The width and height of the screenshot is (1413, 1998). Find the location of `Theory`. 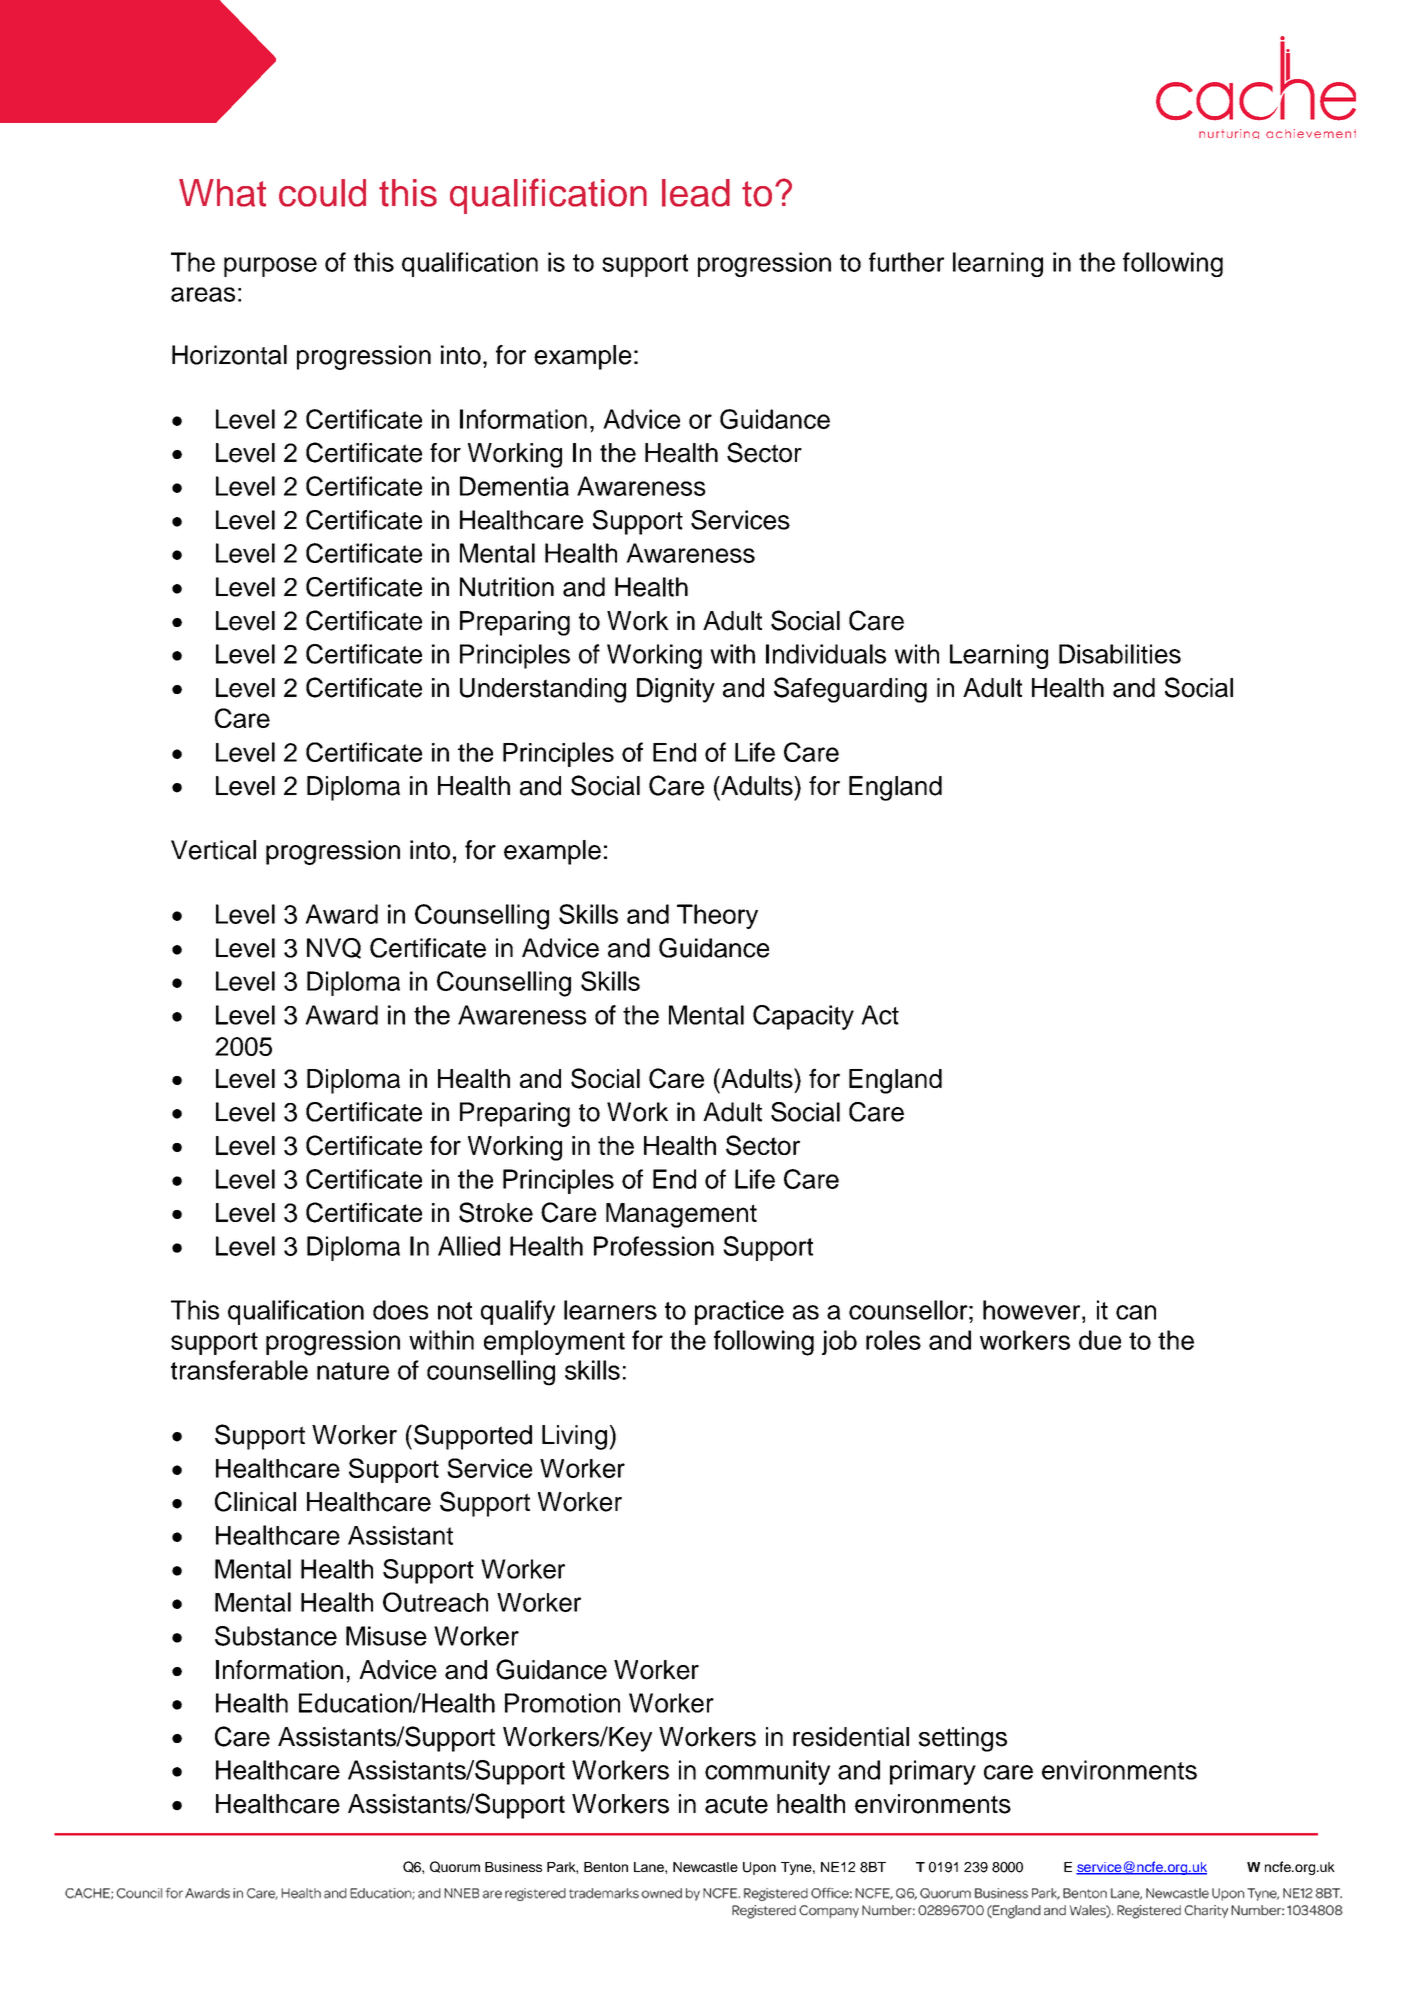

Theory is located at coordinates (717, 916).
